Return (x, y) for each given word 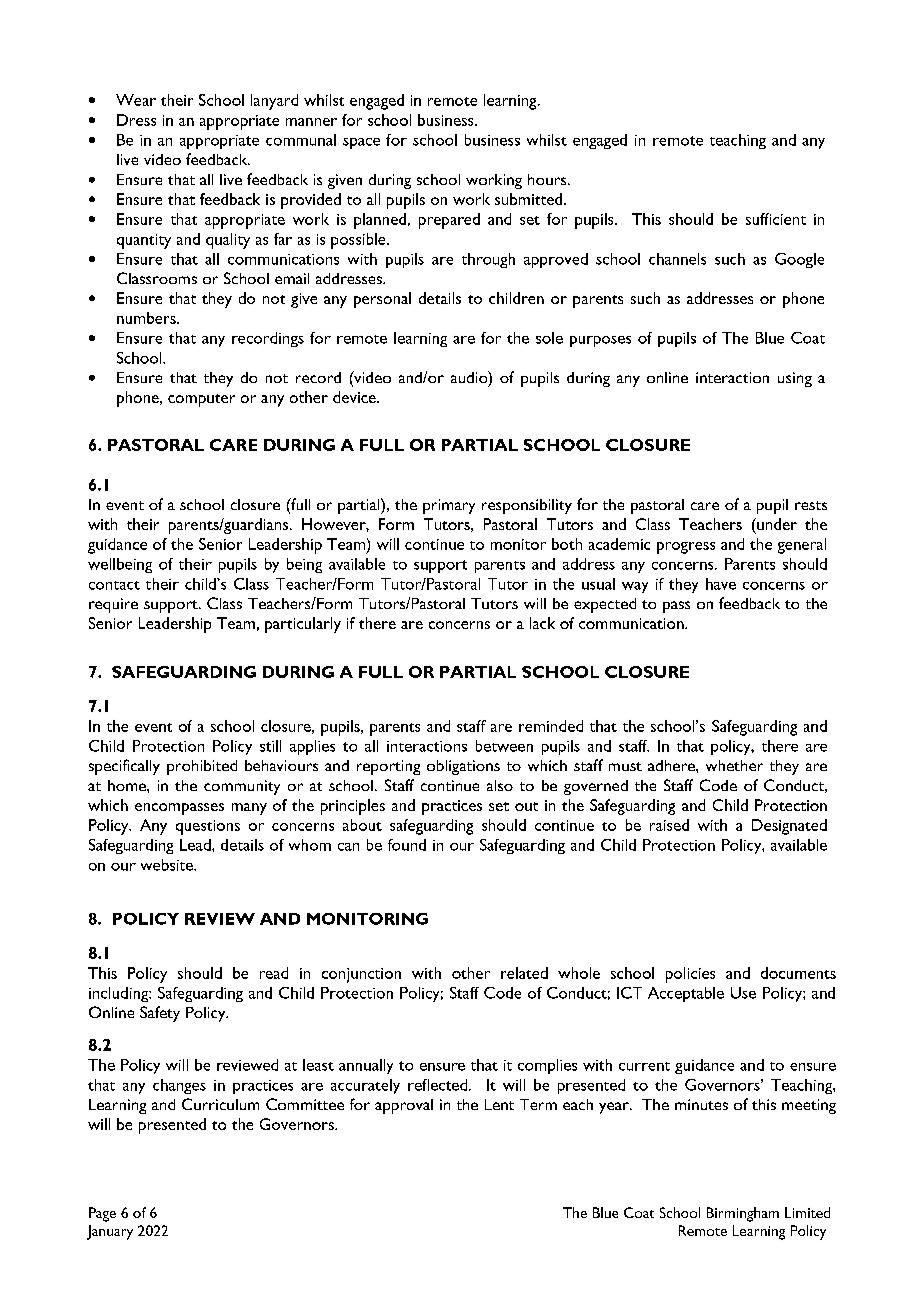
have (721, 584)
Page (102, 1214)
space (361, 143)
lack (542, 623)
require (113, 605)
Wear (136, 100)
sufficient (776, 219)
